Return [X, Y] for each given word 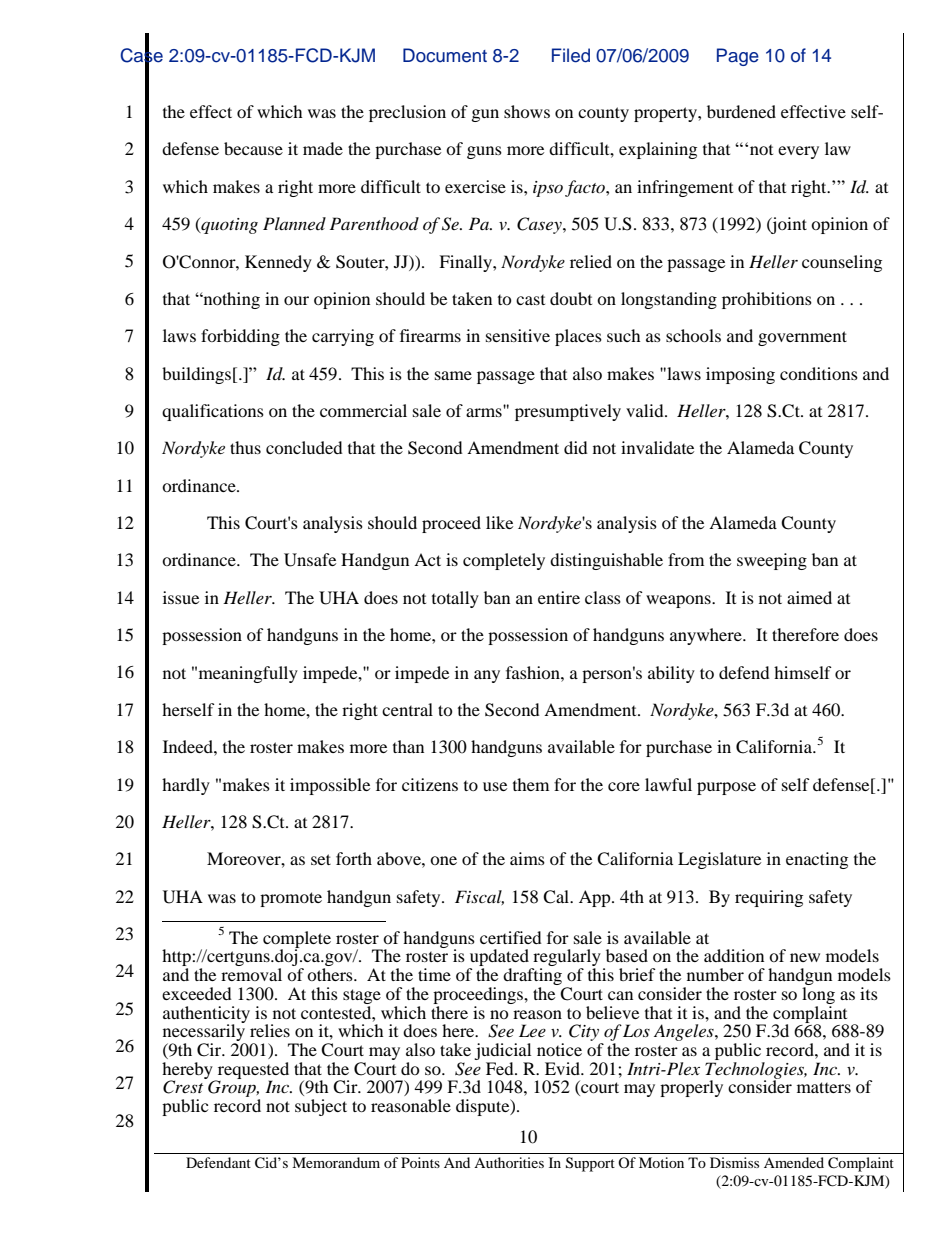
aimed [809, 597]
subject [321, 1107]
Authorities [509, 1162]
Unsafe [310, 560]
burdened [741, 111]
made [323, 148]
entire [559, 597]
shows [527, 111]
